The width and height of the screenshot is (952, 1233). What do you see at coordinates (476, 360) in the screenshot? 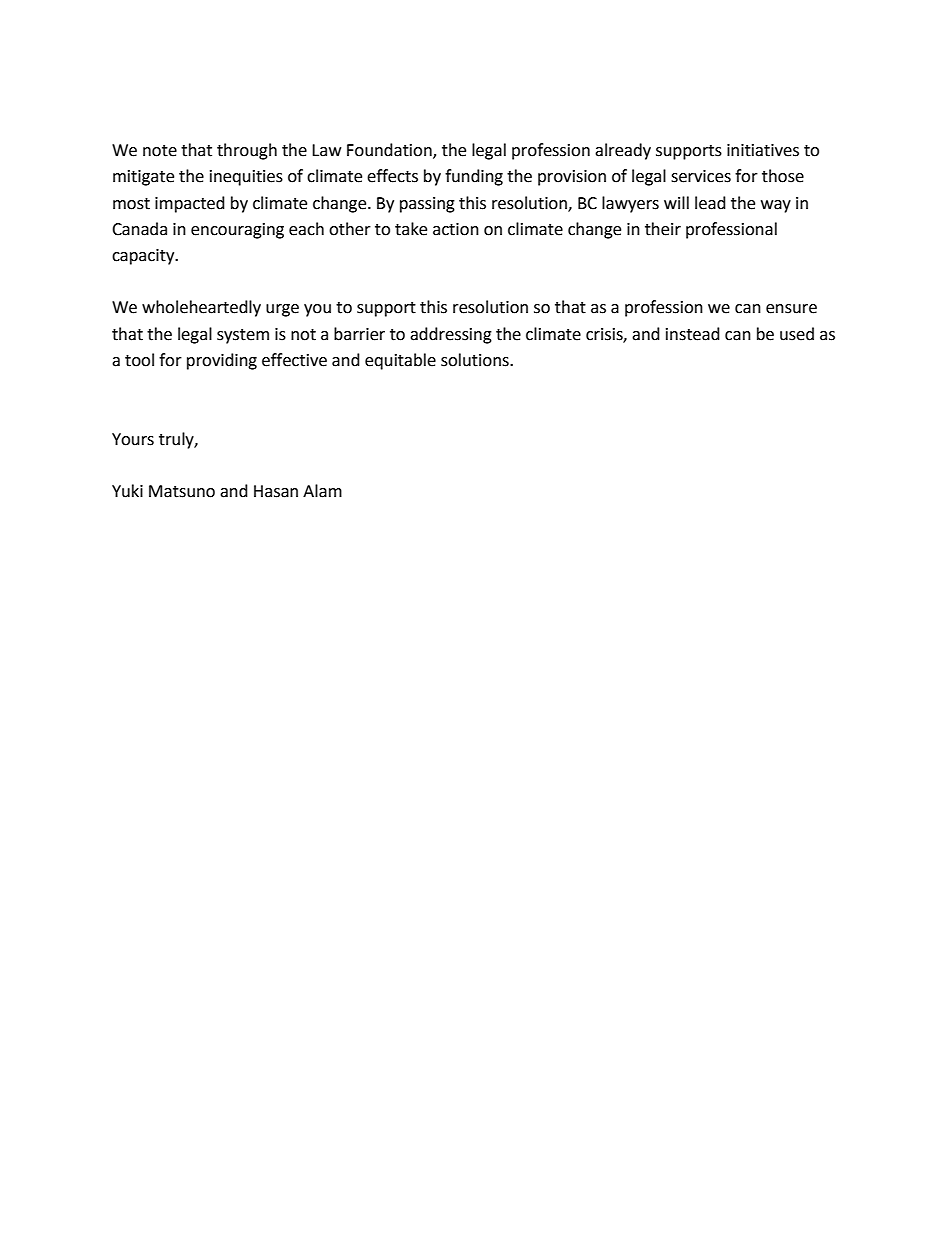
I see `solutions` at bounding box center [476, 360].
